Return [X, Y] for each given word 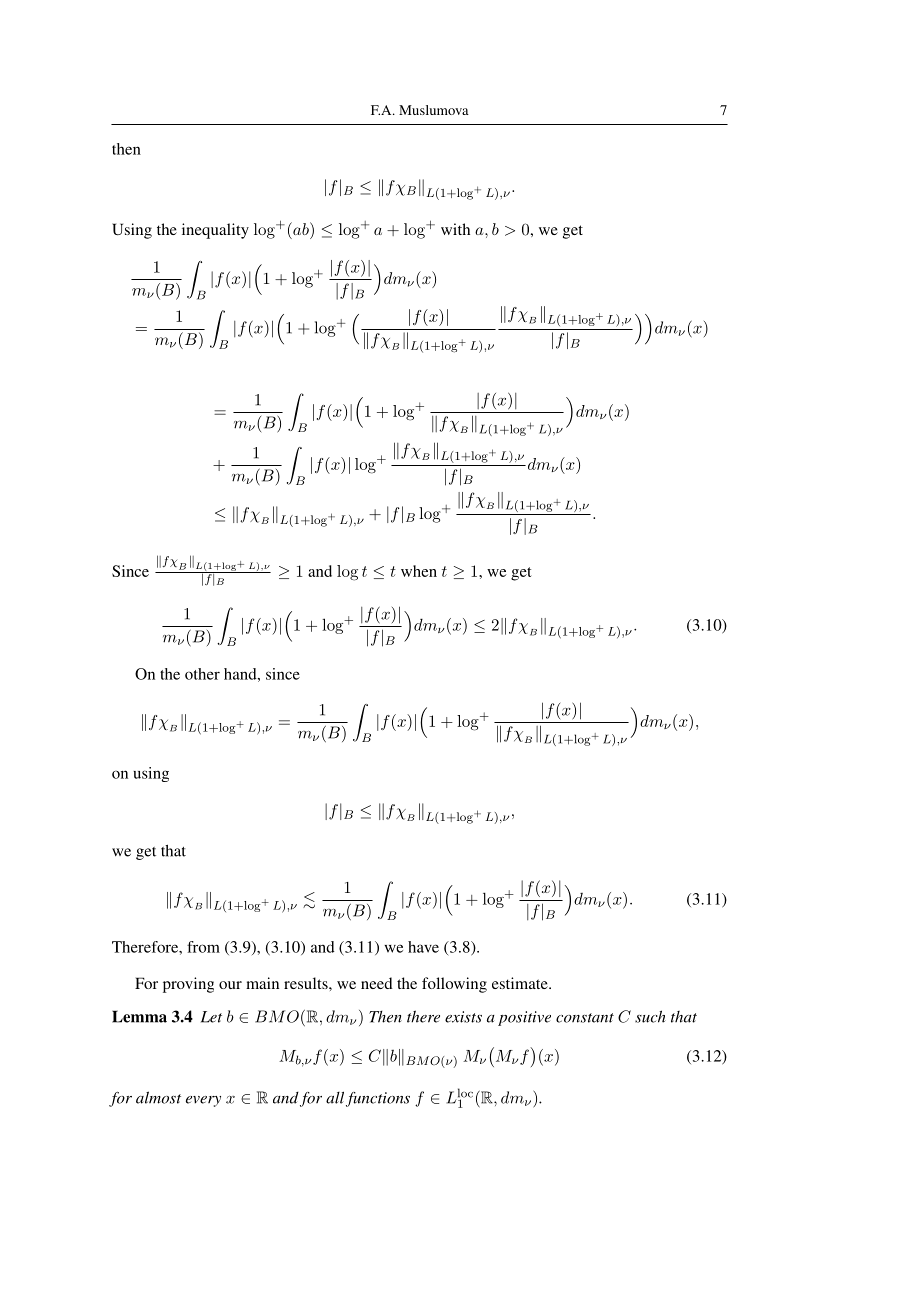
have [423, 947]
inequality [215, 231]
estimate [521, 983]
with [455, 229]
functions [378, 1099]
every [203, 1101]
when [419, 571]
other [202, 674]
